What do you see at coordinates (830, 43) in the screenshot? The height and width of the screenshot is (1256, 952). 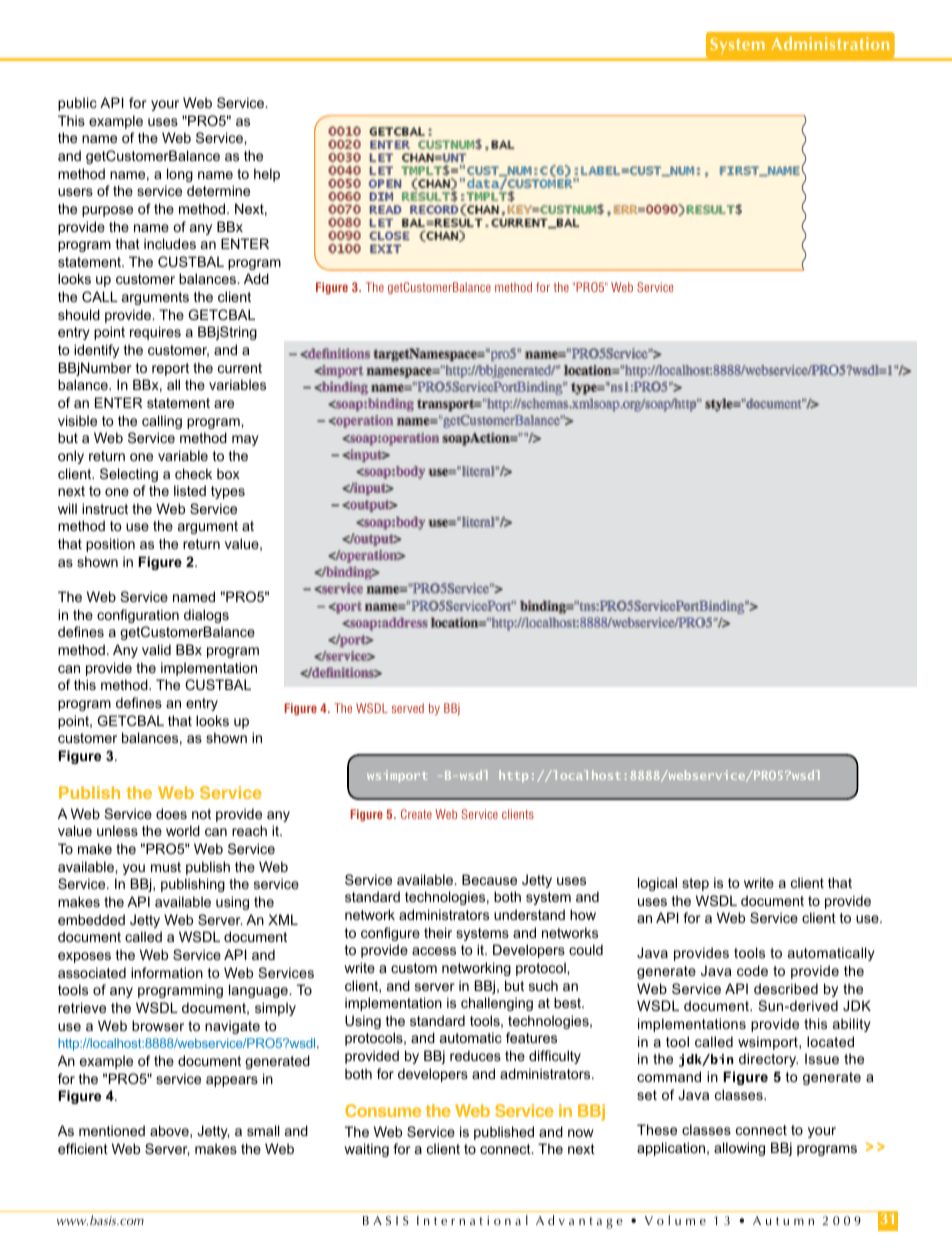 I see `Administration` at bounding box center [830, 43].
